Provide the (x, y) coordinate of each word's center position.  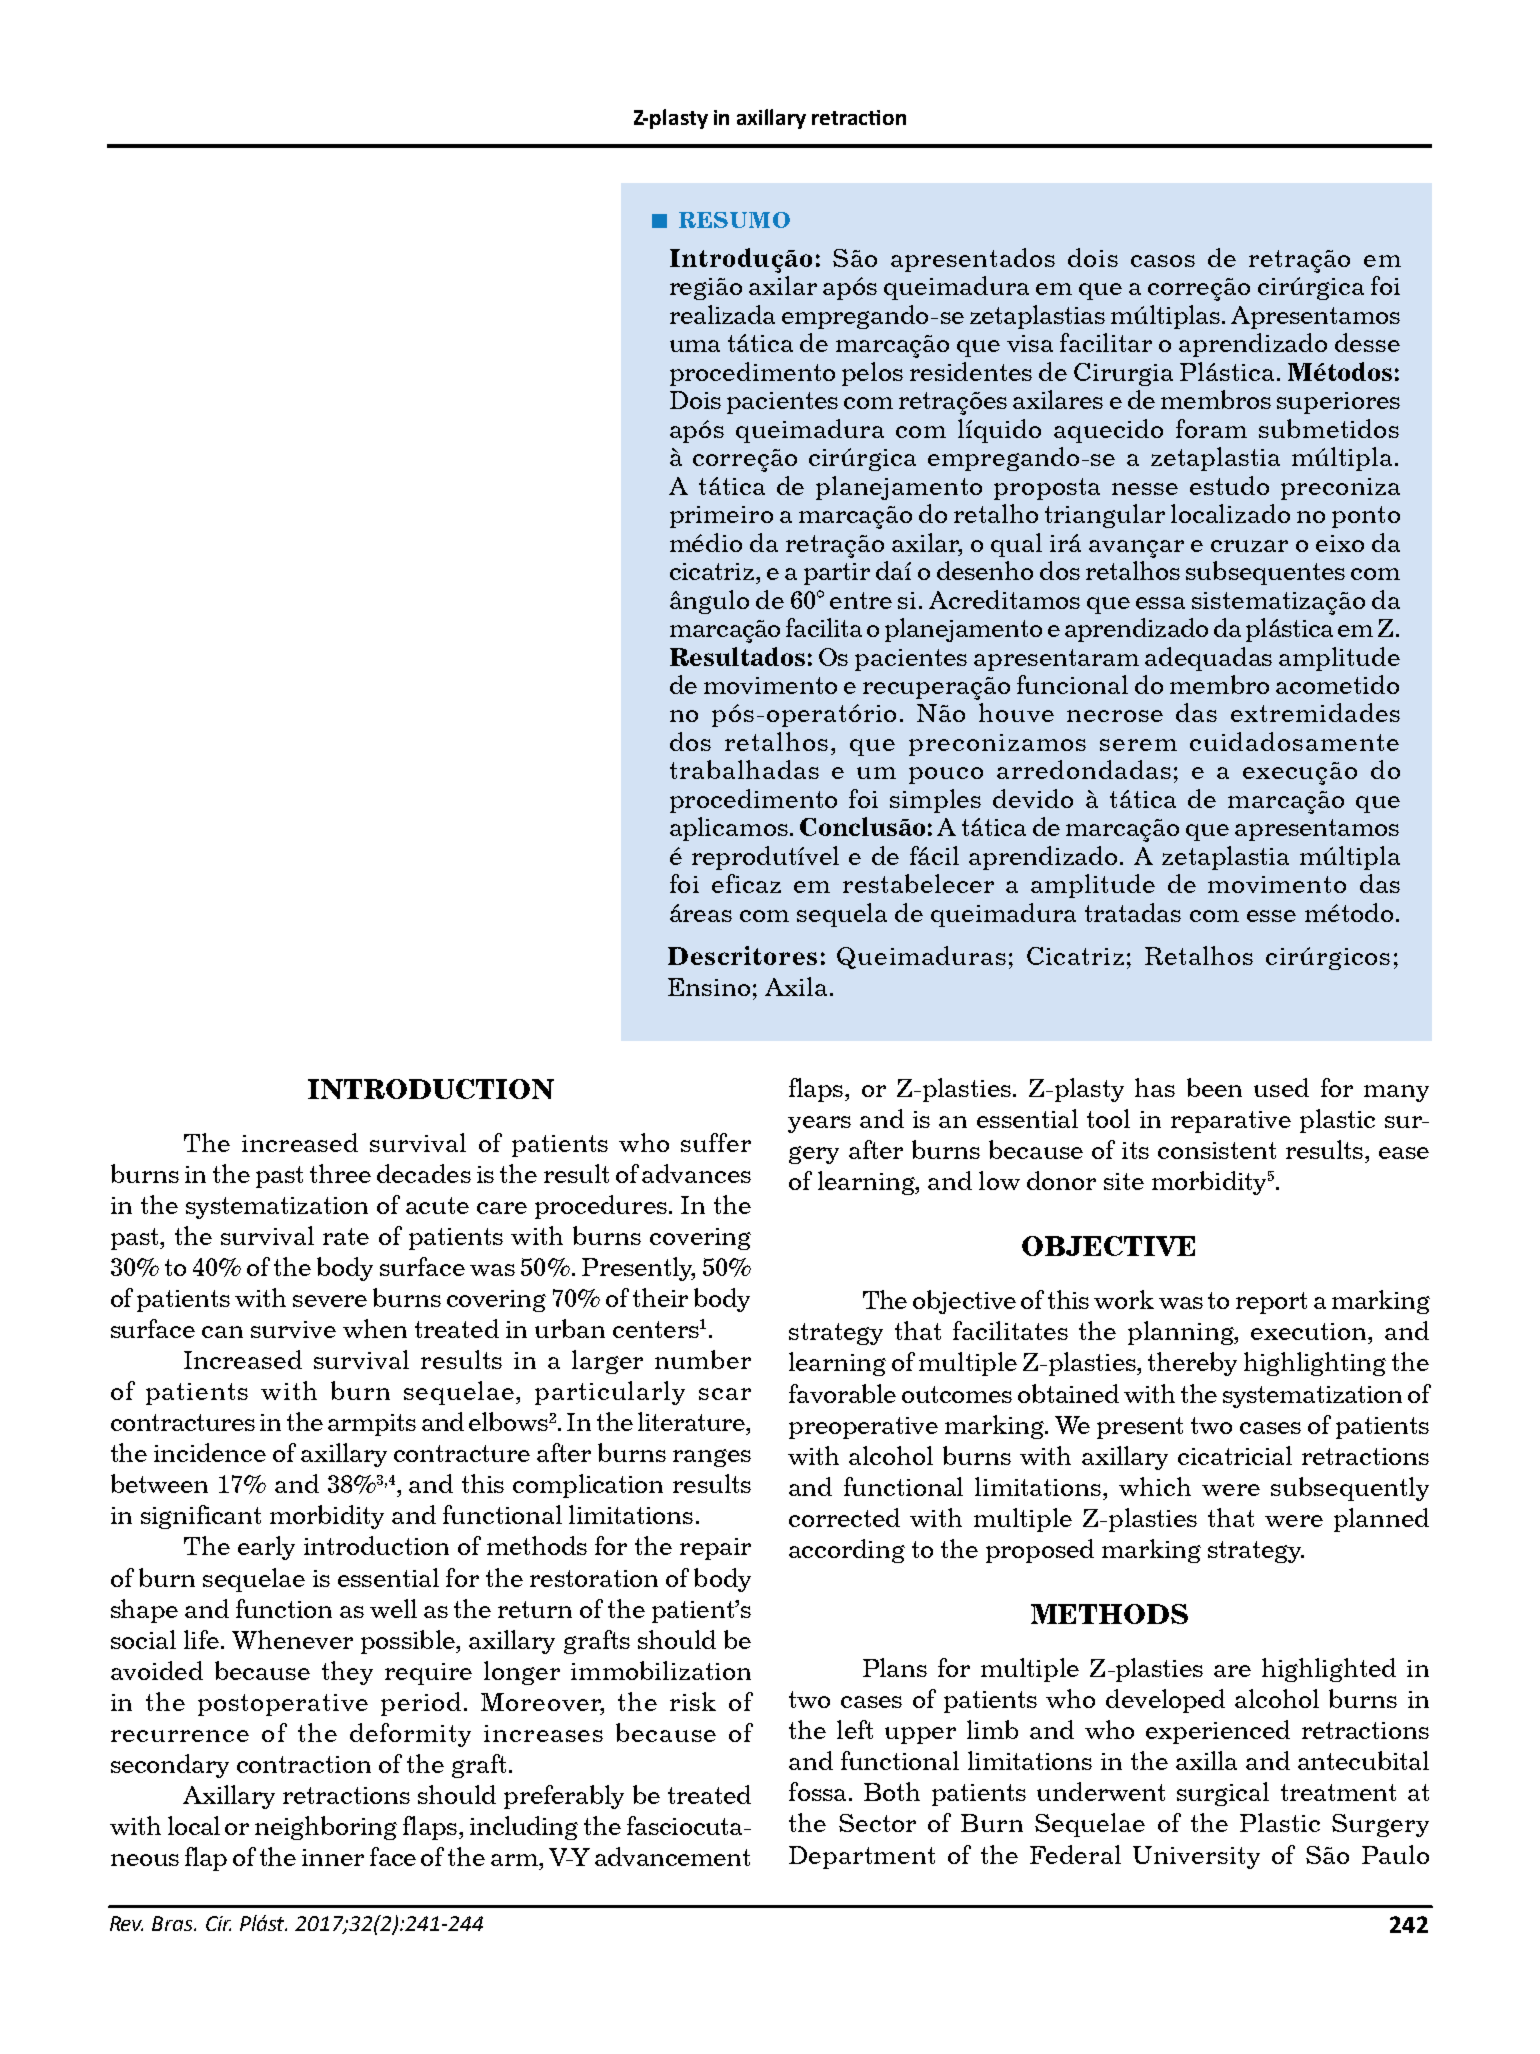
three (340, 1173)
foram (1211, 428)
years (819, 1124)
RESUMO (734, 220)
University (1196, 1857)
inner (333, 1857)
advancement (672, 1856)
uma (695, 346)
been (1214, 1087)
